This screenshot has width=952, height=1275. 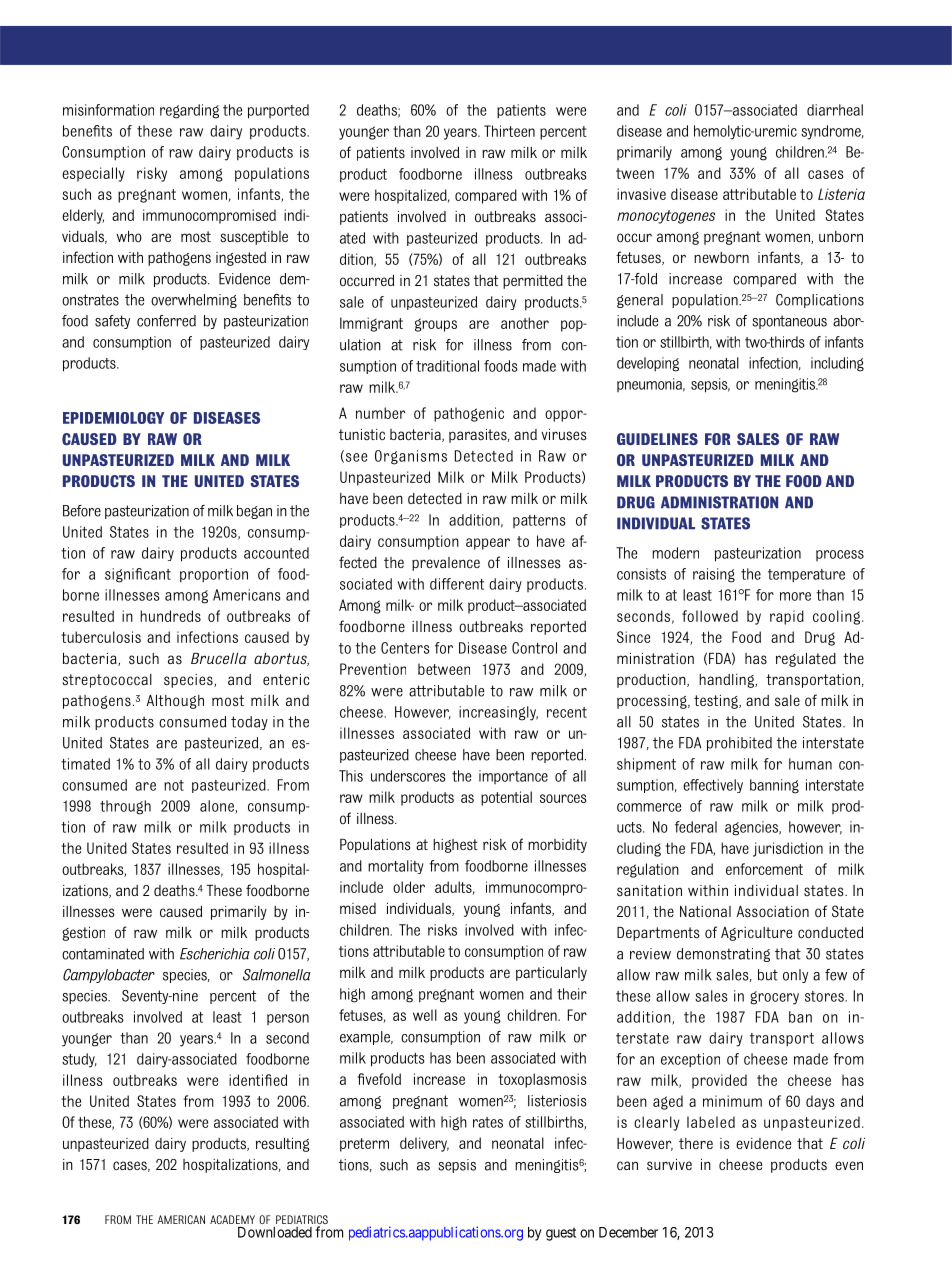 I want to click on mortality, so click(x=396, y=867).
